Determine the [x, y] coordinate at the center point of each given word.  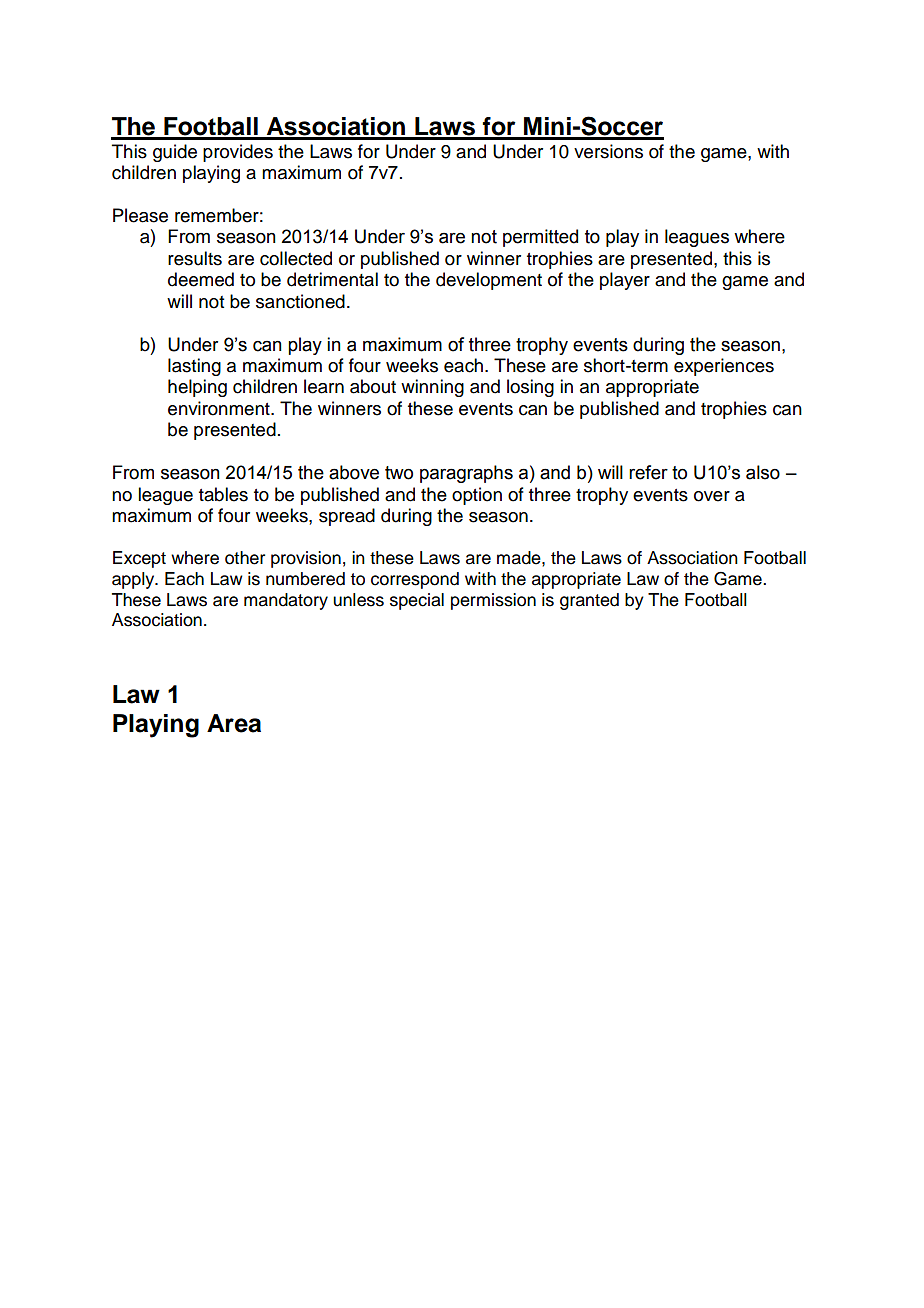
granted [589, 601]
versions [608, 151]
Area [234, 723]
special [417, 601]
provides [238, 153]
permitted [540, 238]
